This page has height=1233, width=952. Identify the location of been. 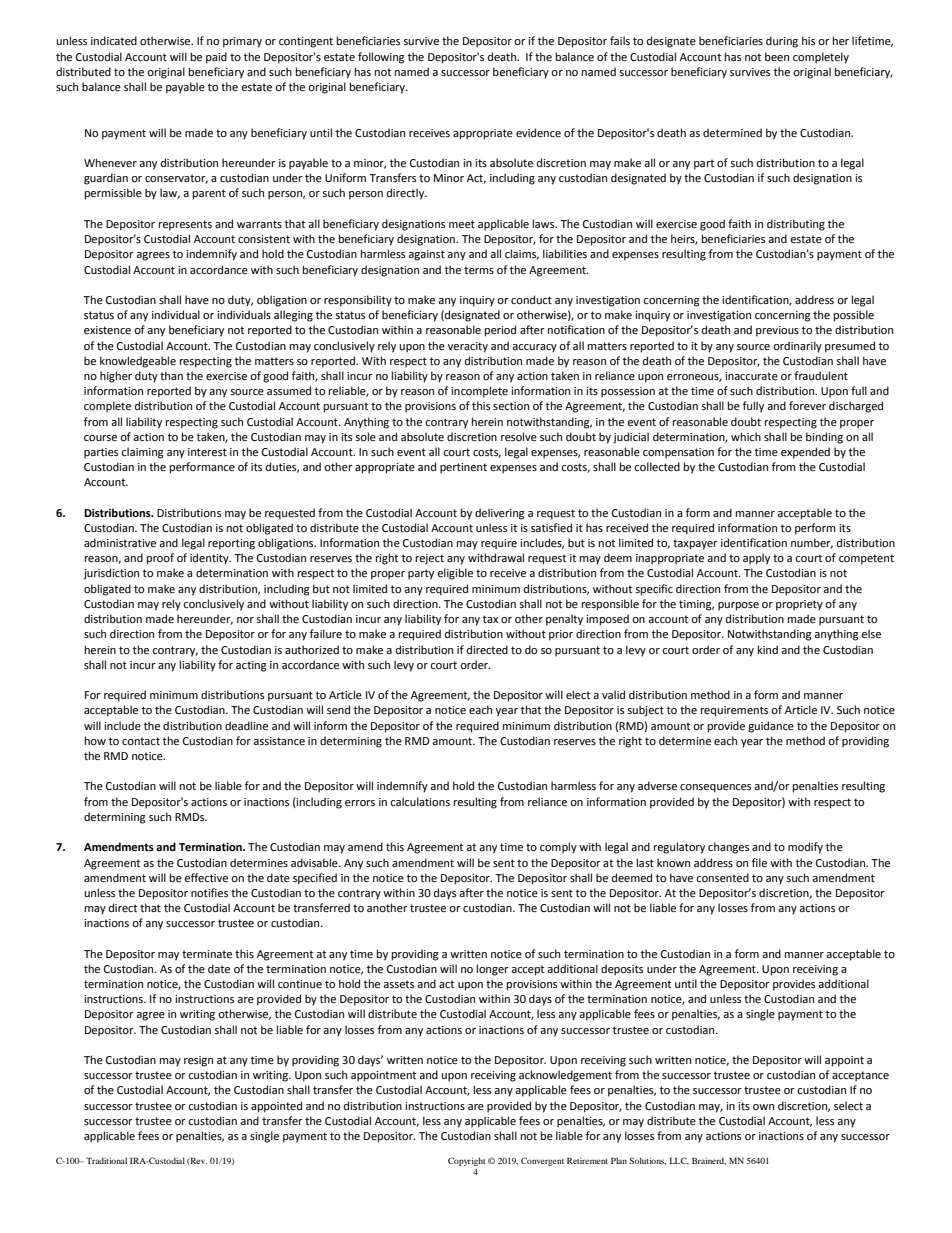
(777, 57).
